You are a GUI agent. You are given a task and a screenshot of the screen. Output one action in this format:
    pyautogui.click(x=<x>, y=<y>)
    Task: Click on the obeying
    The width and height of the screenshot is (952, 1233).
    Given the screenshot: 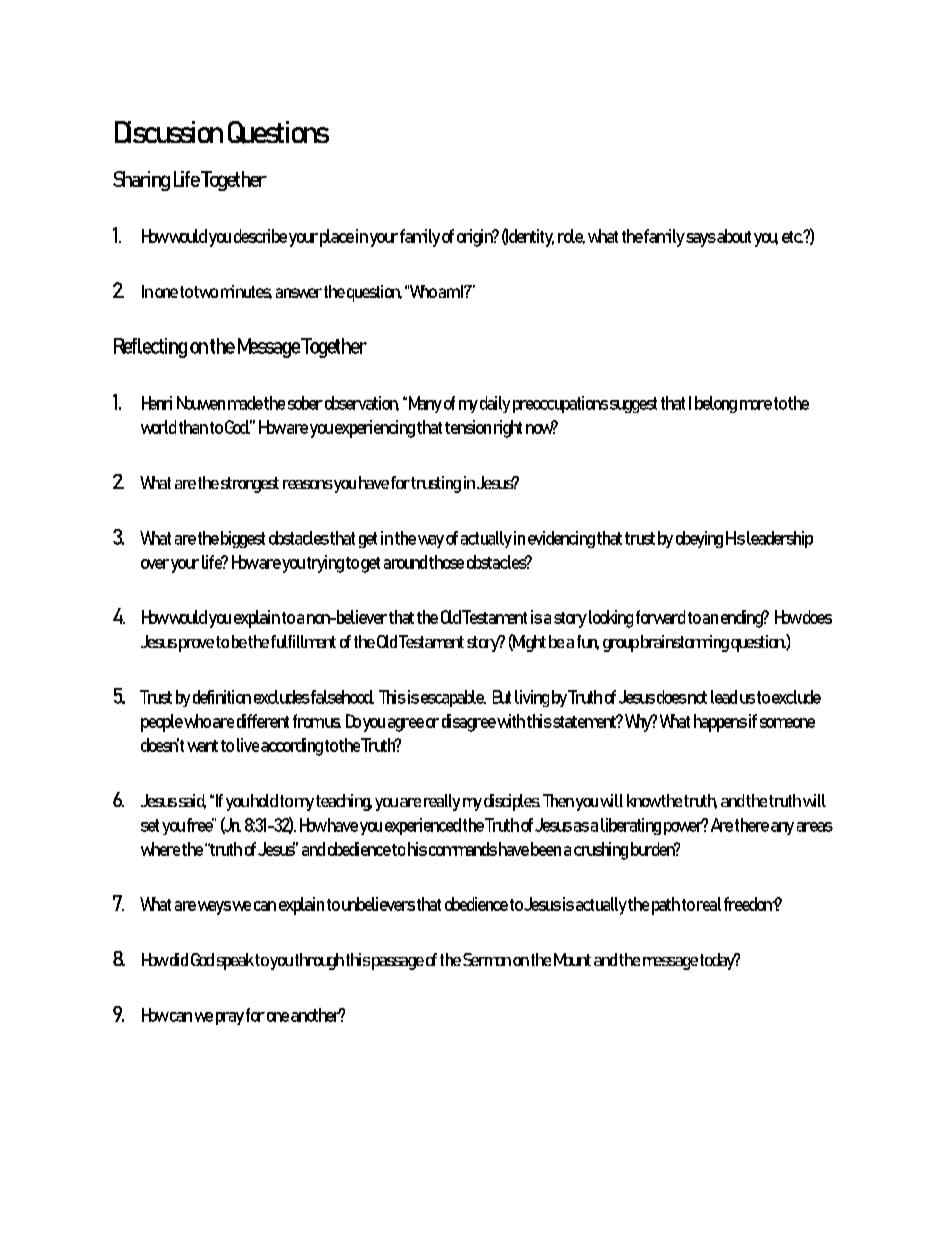 What is the action you would take?
    pyautogui.click(x=699, y=539)
